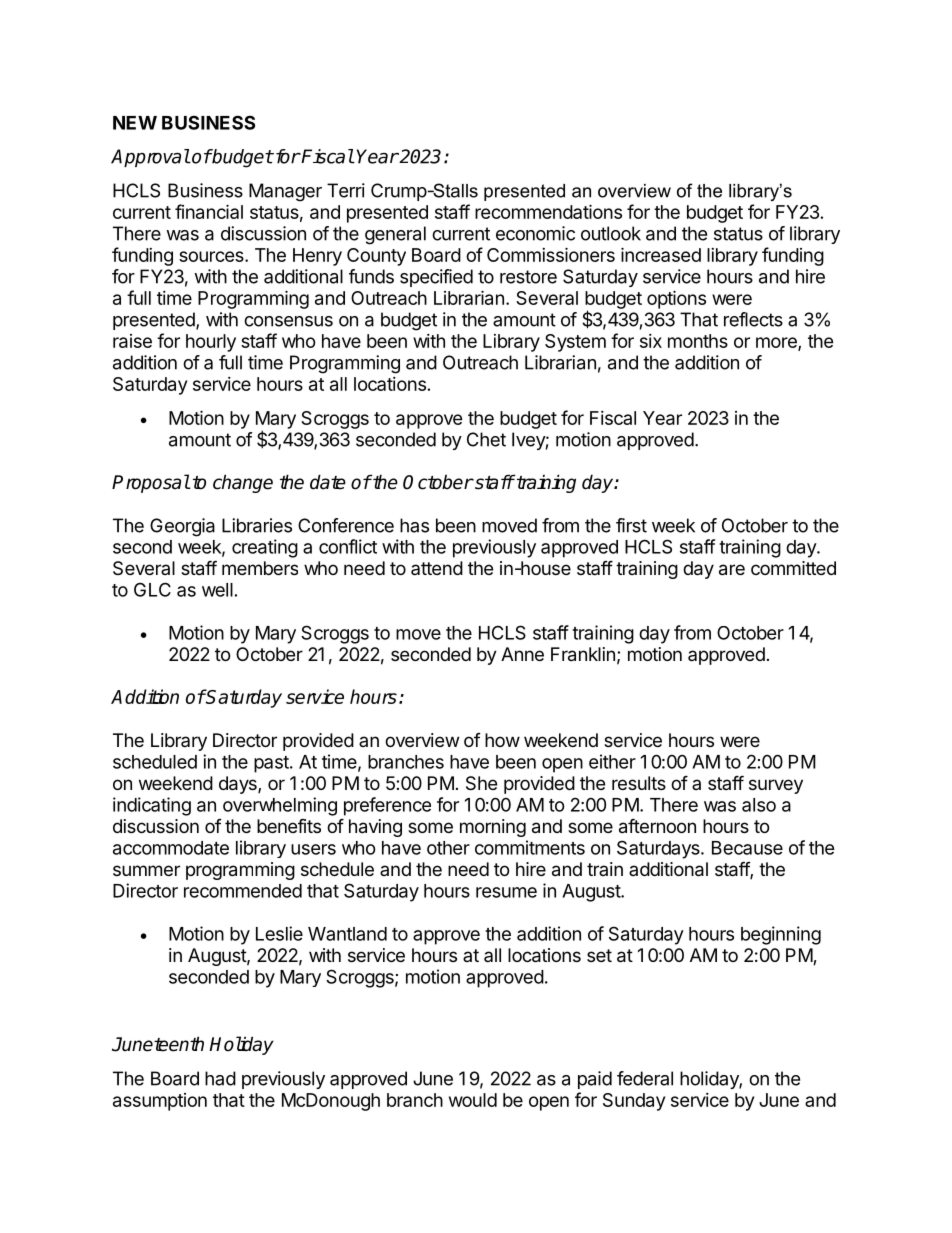 The width and height of the screenshot is (952, 1233). What do you see at coordinates (548, 211) in the screenshot?
I see `recommendations` at bounding box center [548, 211].
